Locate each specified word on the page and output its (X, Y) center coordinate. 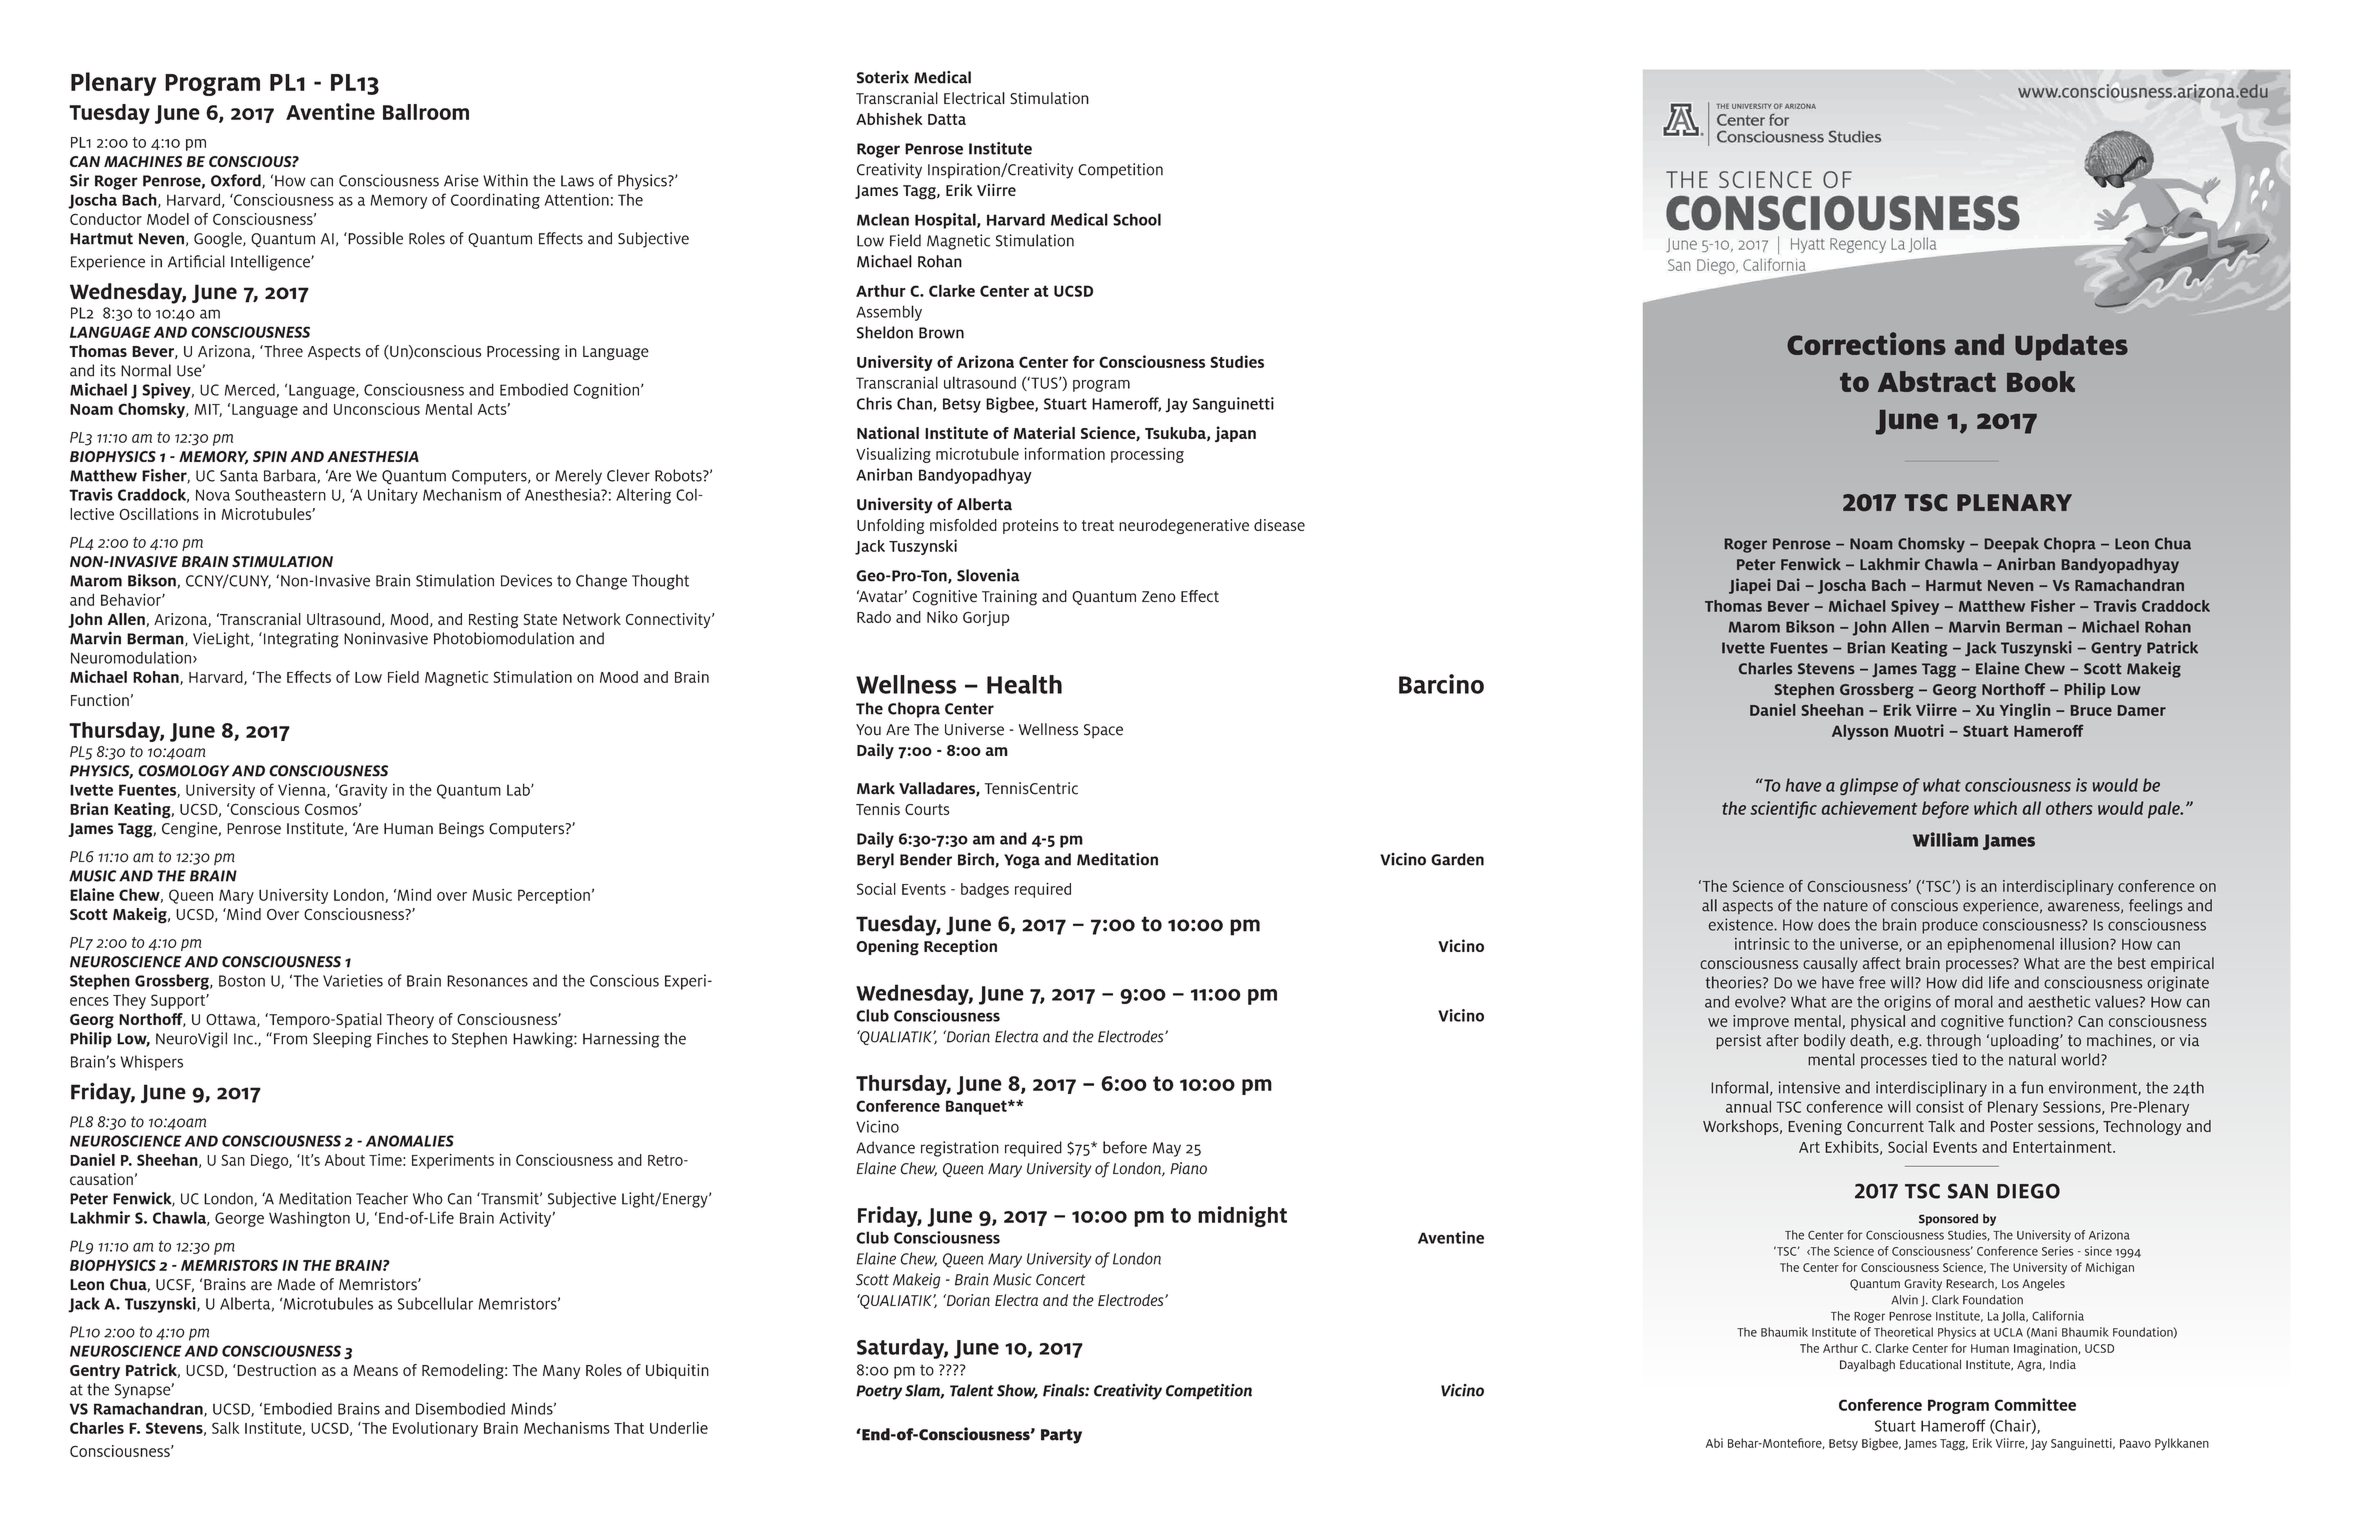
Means (375, 1370)
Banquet (977, 1107)
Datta (947, 119)
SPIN (270, 456)
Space (1103, 731)
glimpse (1869, 786)
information (1064, 453)
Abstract (1937, 381)
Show (1017, 1391)
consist (1940, 1106)
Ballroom (426, 112)
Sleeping (342, 1040)
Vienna (303, 790)
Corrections (1866, 343)
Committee (2035, 1404)
